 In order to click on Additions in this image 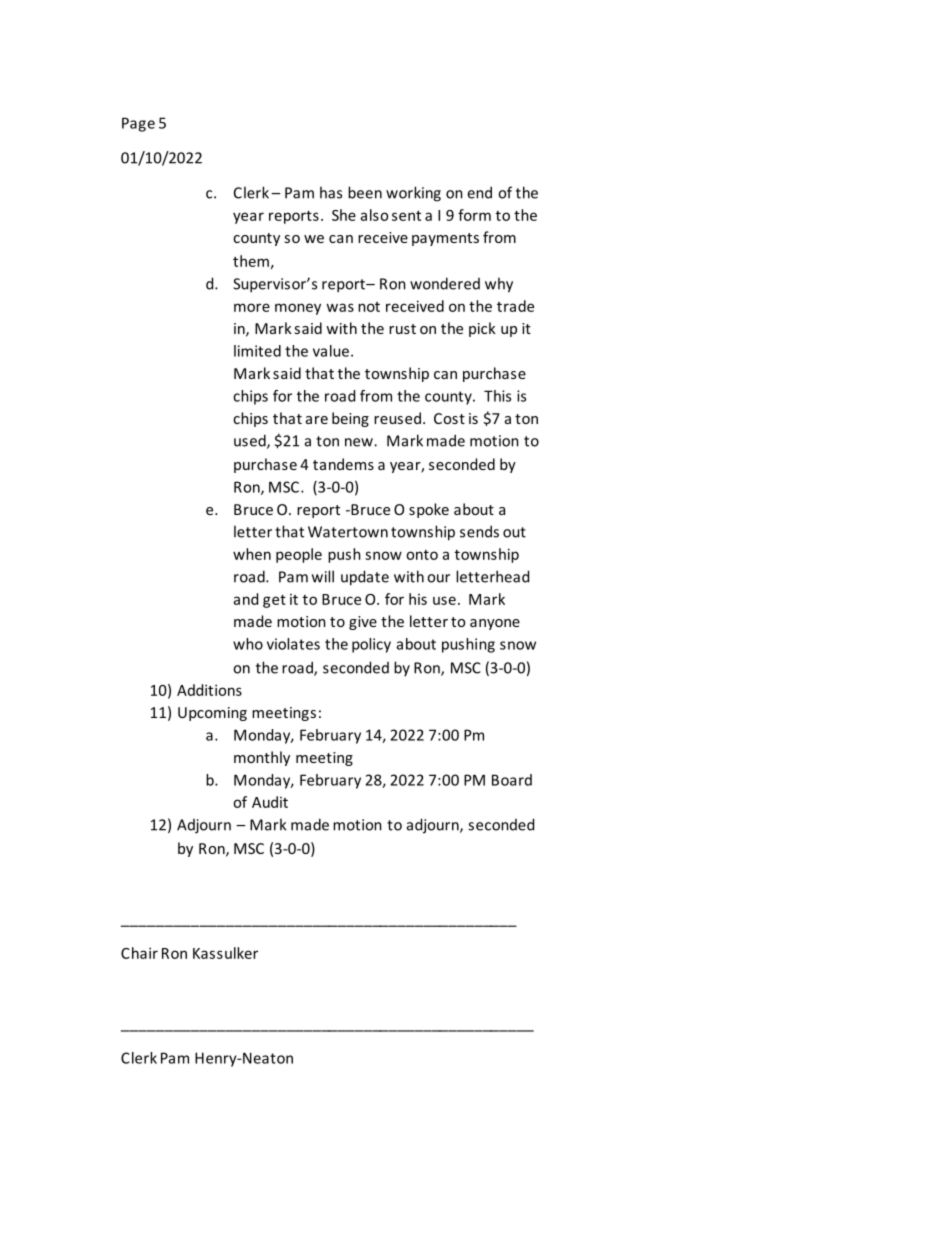, I will do `click(209, 690)`.
